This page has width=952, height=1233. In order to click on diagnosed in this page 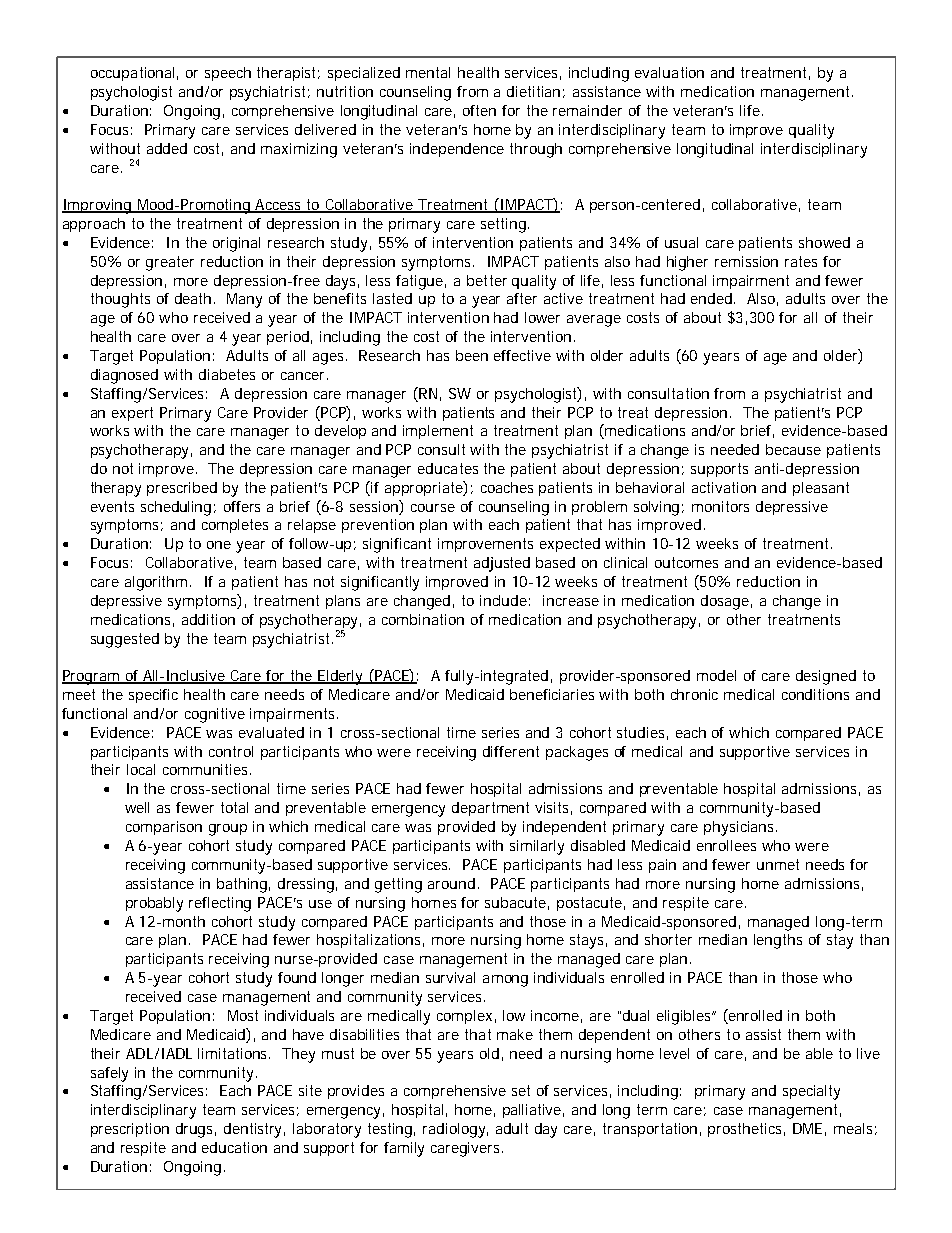, I will do `click(124, 376)`.
